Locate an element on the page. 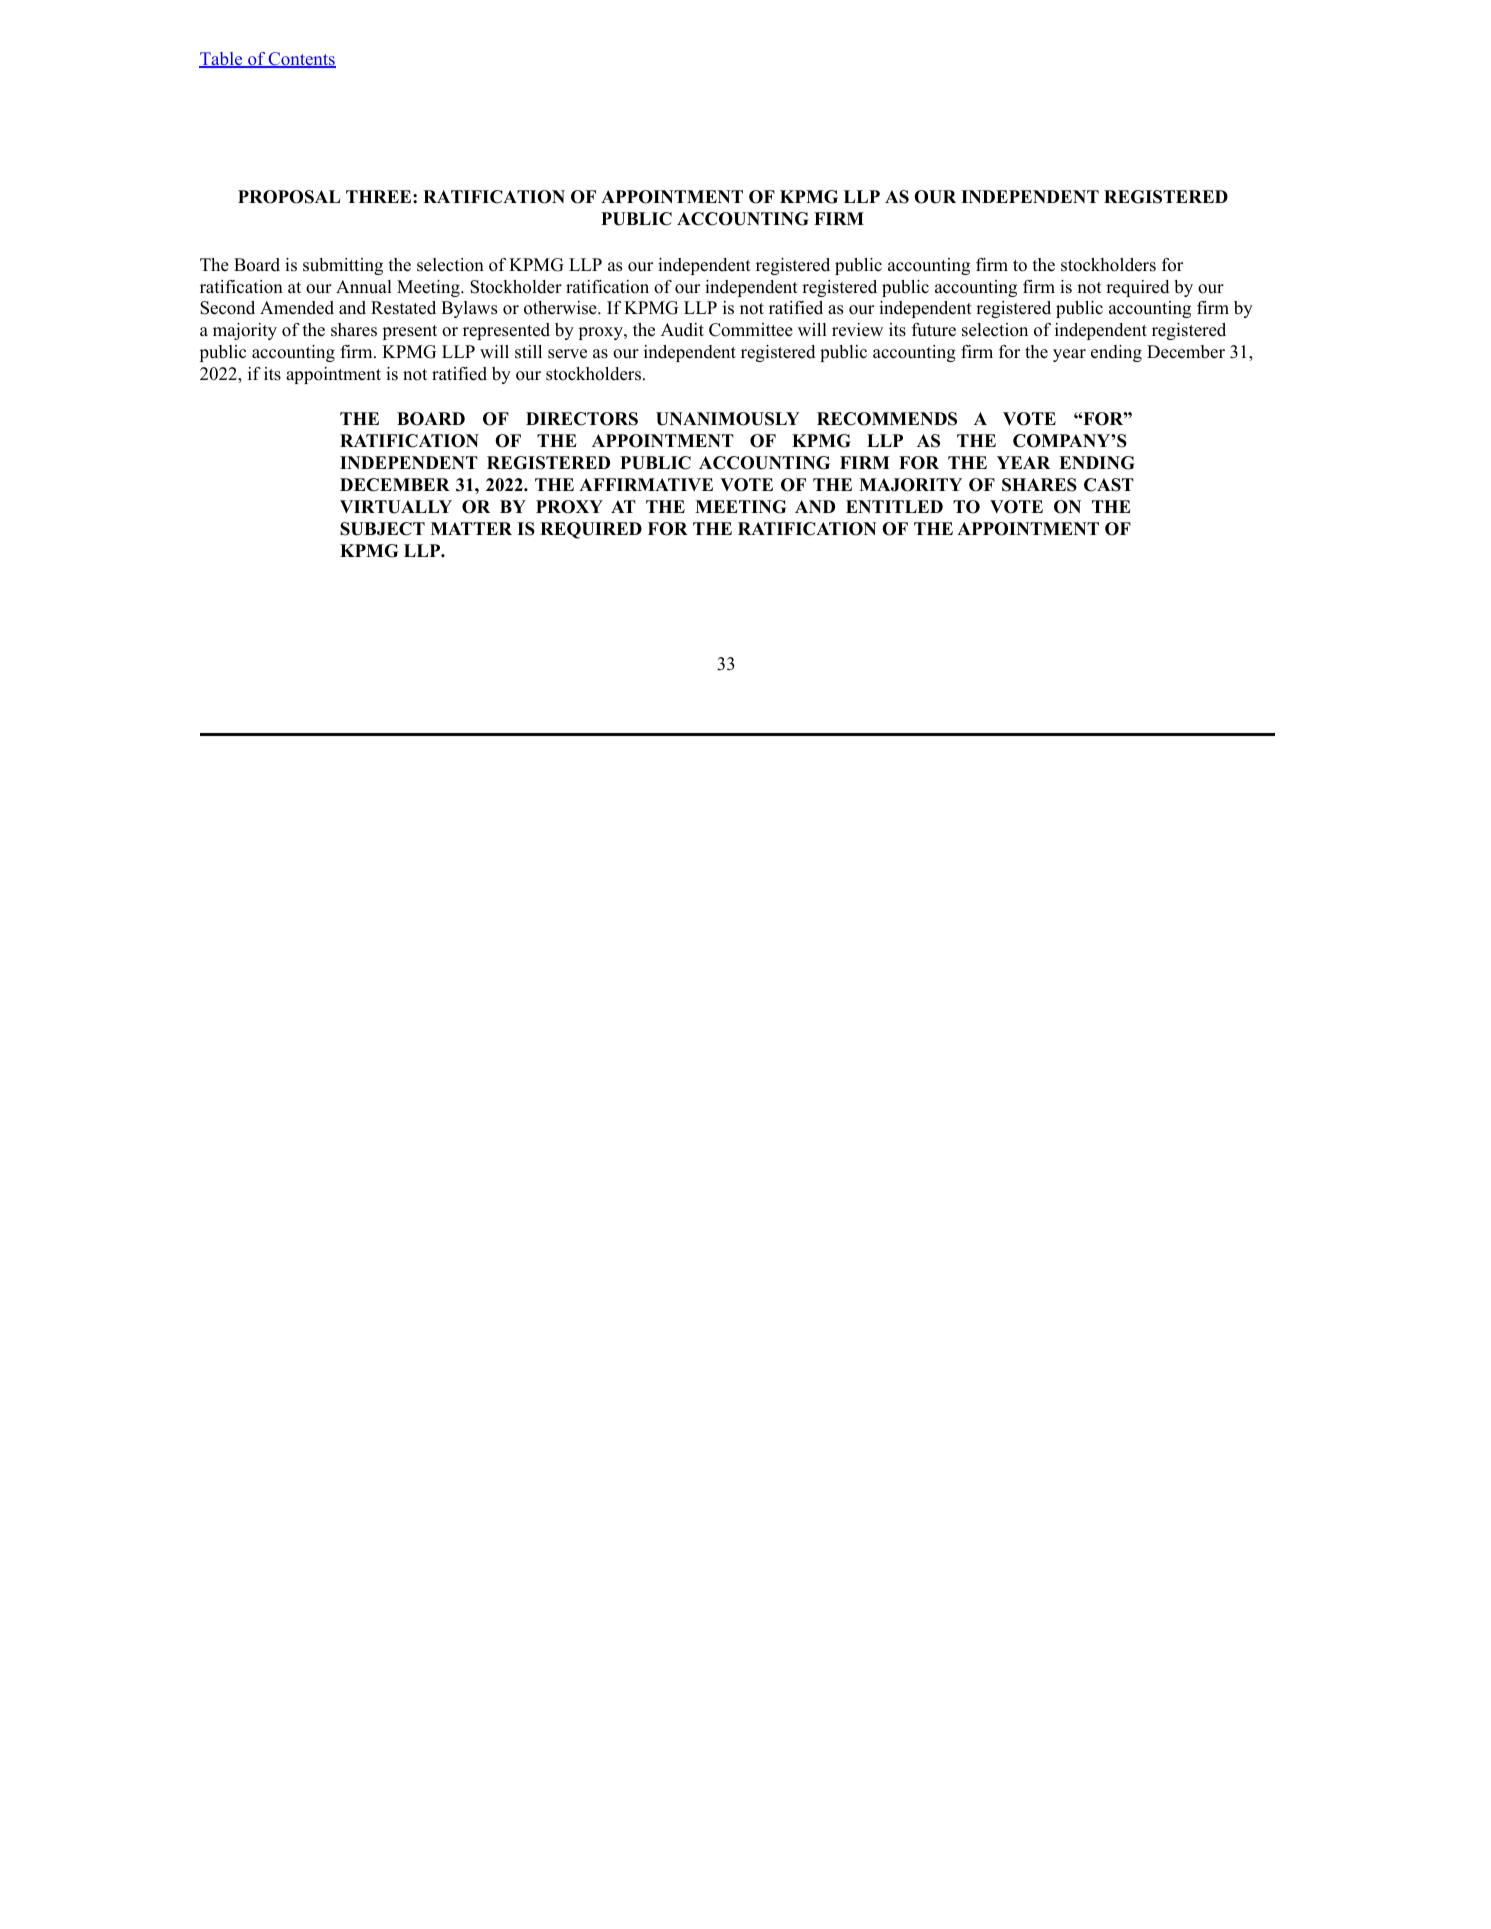 The width and height of the document is (1491, 1929). PROPOSAL is located at coordinates (289, 197).
